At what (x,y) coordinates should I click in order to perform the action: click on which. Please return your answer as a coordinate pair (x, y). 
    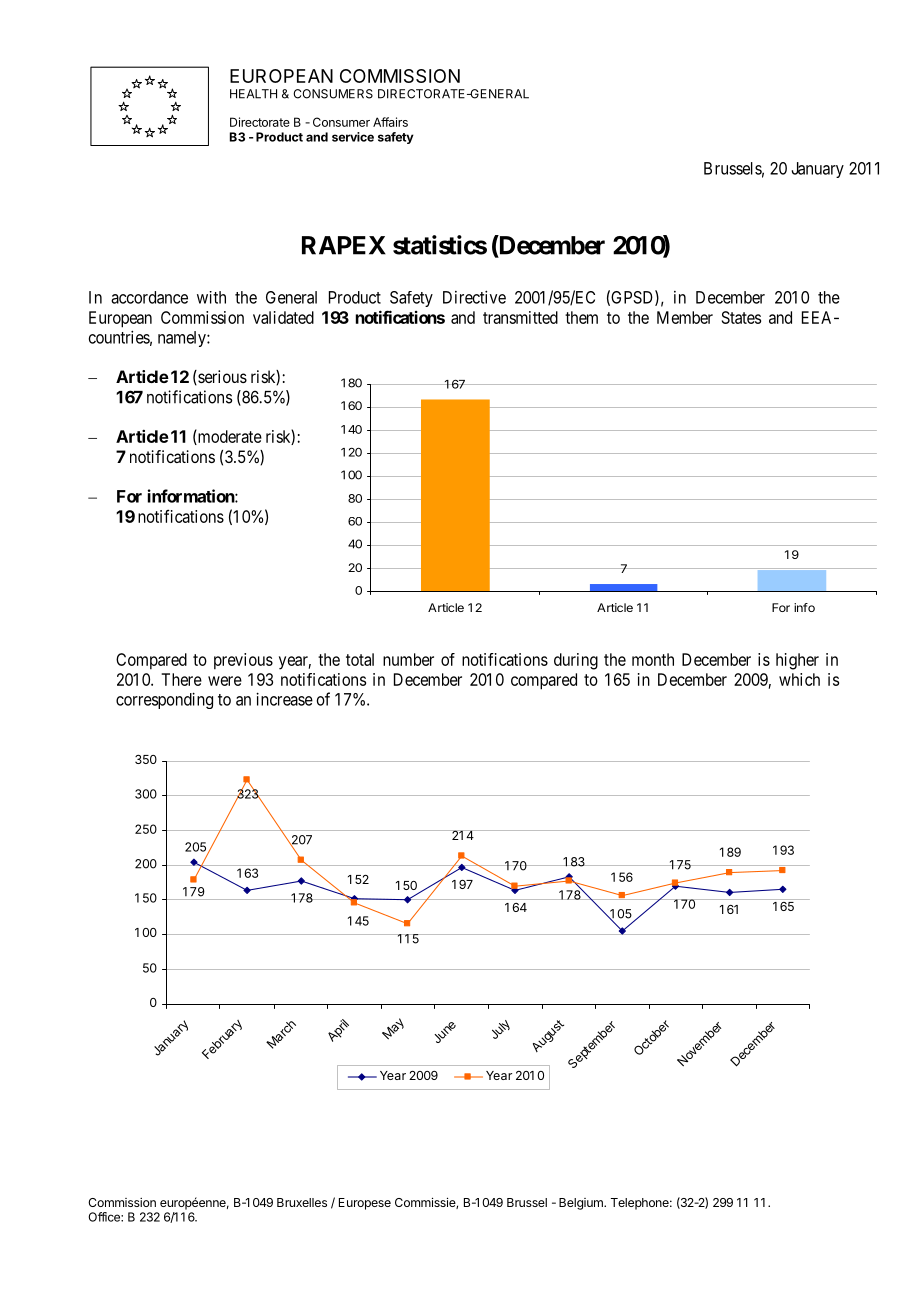
    Looking at the image, I should click on (799, 679).
